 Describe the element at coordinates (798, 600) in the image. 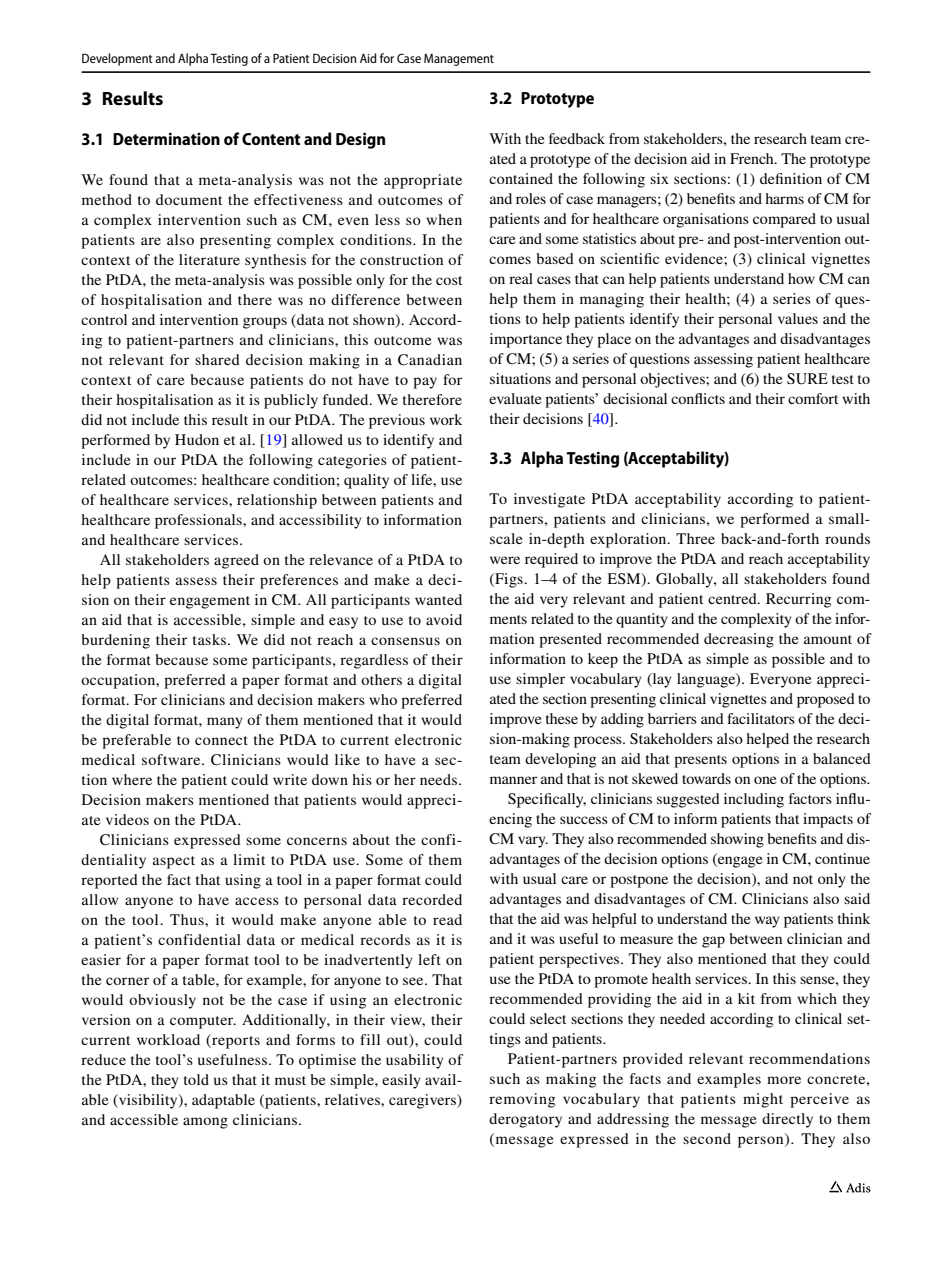

I see `Recurring` at that location.
